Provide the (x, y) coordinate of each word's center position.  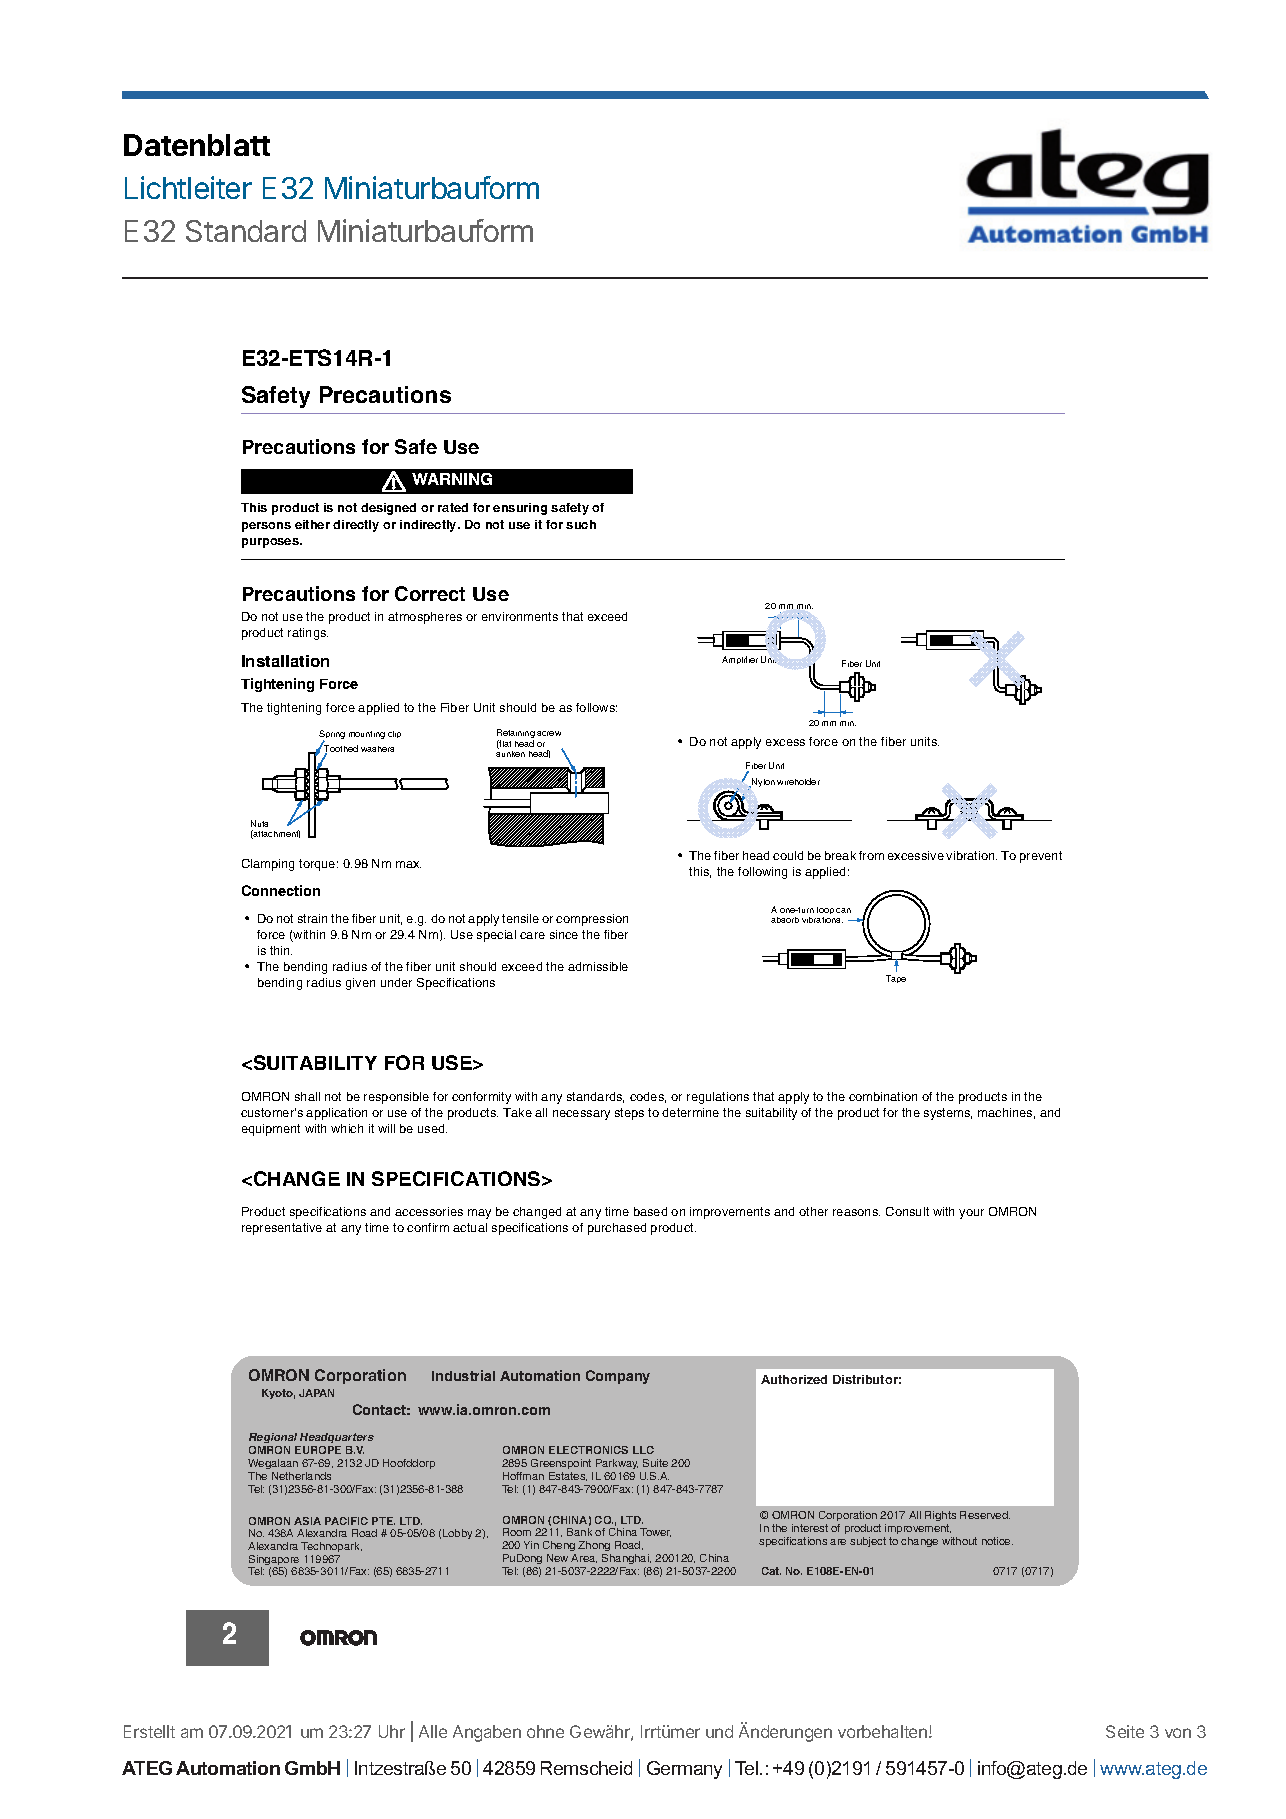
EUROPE (318, 1450)
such (581, 524)
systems (948, 1114)
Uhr (392, 1731)
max (408, 864)
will (386, 1128)
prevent (1041, 857)
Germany (684, 1770)
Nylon (762, 783)
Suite (655, 1463)
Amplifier (740, 660)
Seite (1125, 1731)
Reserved (985, 1515)
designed (388, 509)
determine (690, 1112)
